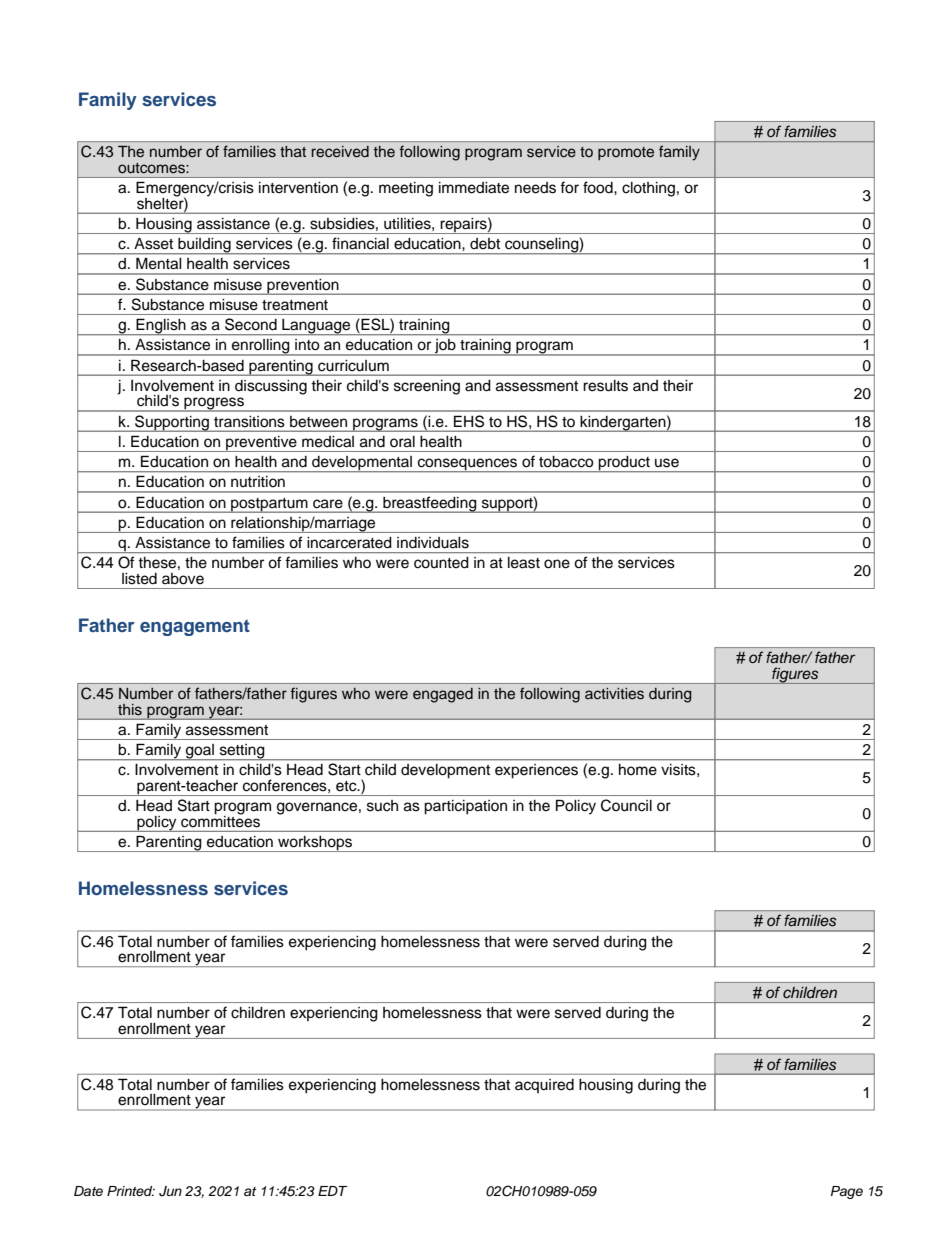 The image size is (952, 1233). Describe the element at coordinates (474, 188) in the image. I see `immediate` at that location.
